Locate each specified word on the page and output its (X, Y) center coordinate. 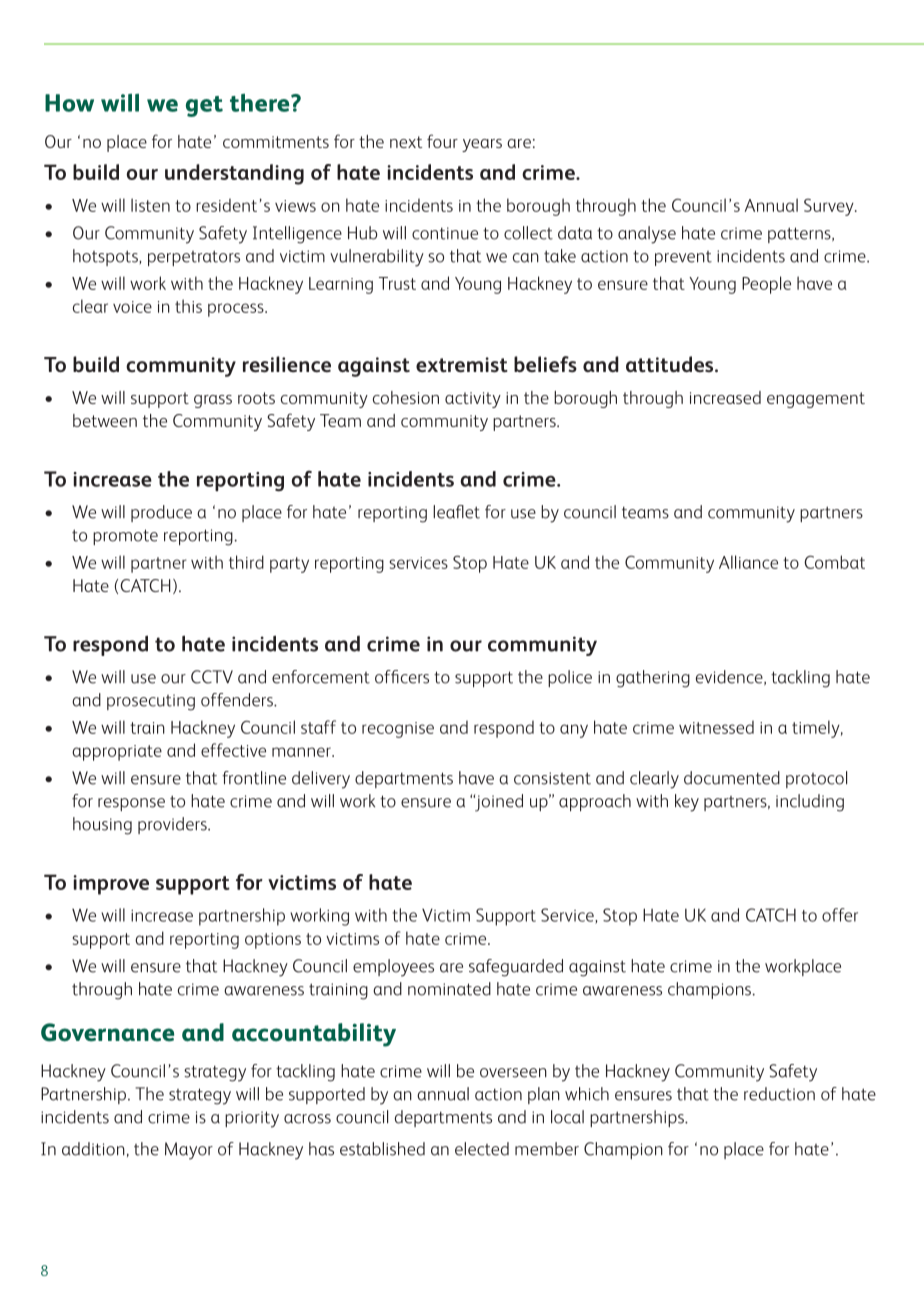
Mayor (189, 1151)
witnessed (716, 727)
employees (393, 968)
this (188, 306)
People (766, 285)
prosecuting (151, 702)
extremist (462, 365)
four (442, 141)
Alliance (748, 562)
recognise (398, 730)
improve (111, 885)
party (289, 565)
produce (161, 513)
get (204, 106)
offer (840, 915)
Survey (830, 207)
